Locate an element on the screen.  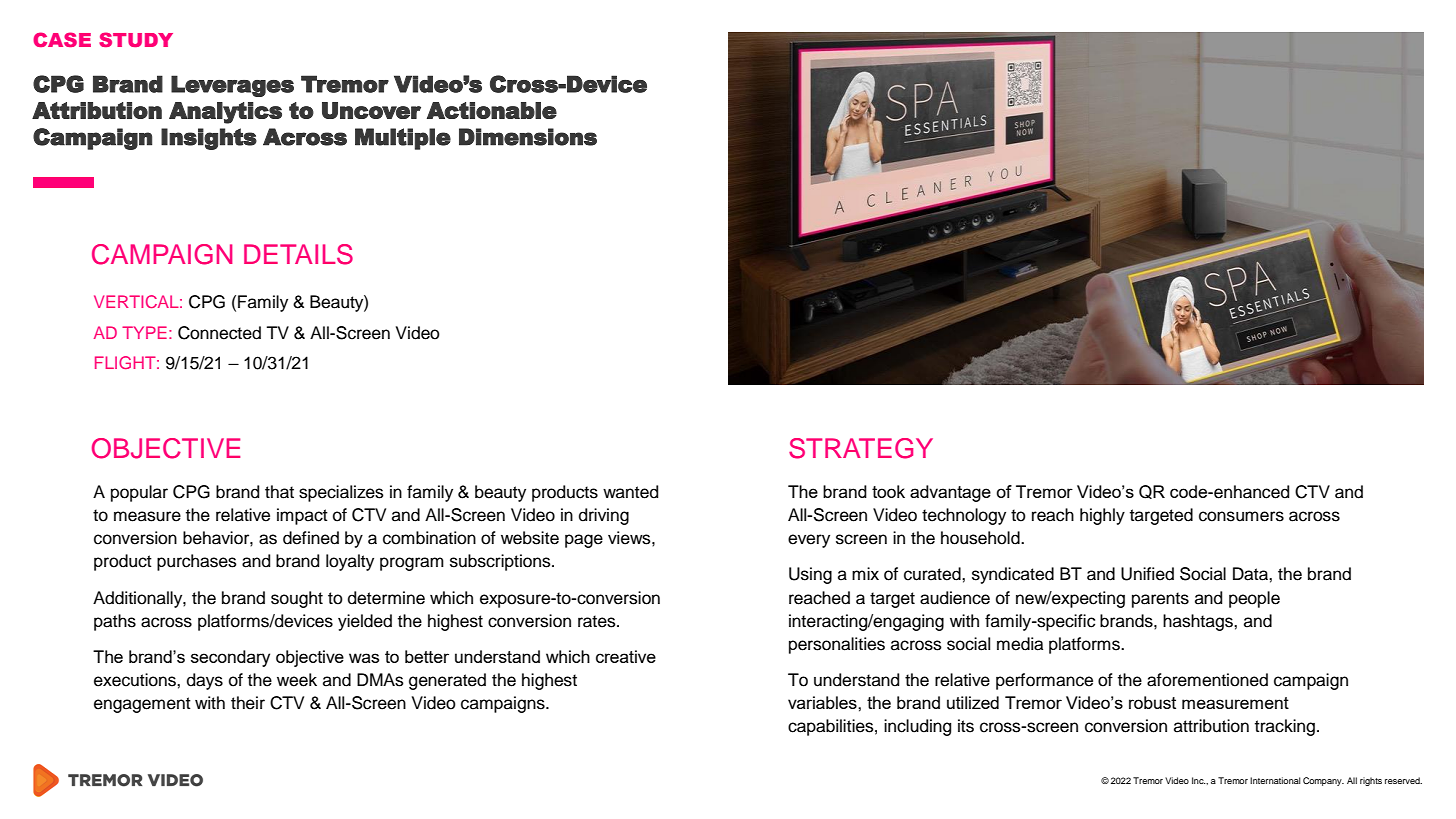
Connected is located at coordinates (219, 333).
